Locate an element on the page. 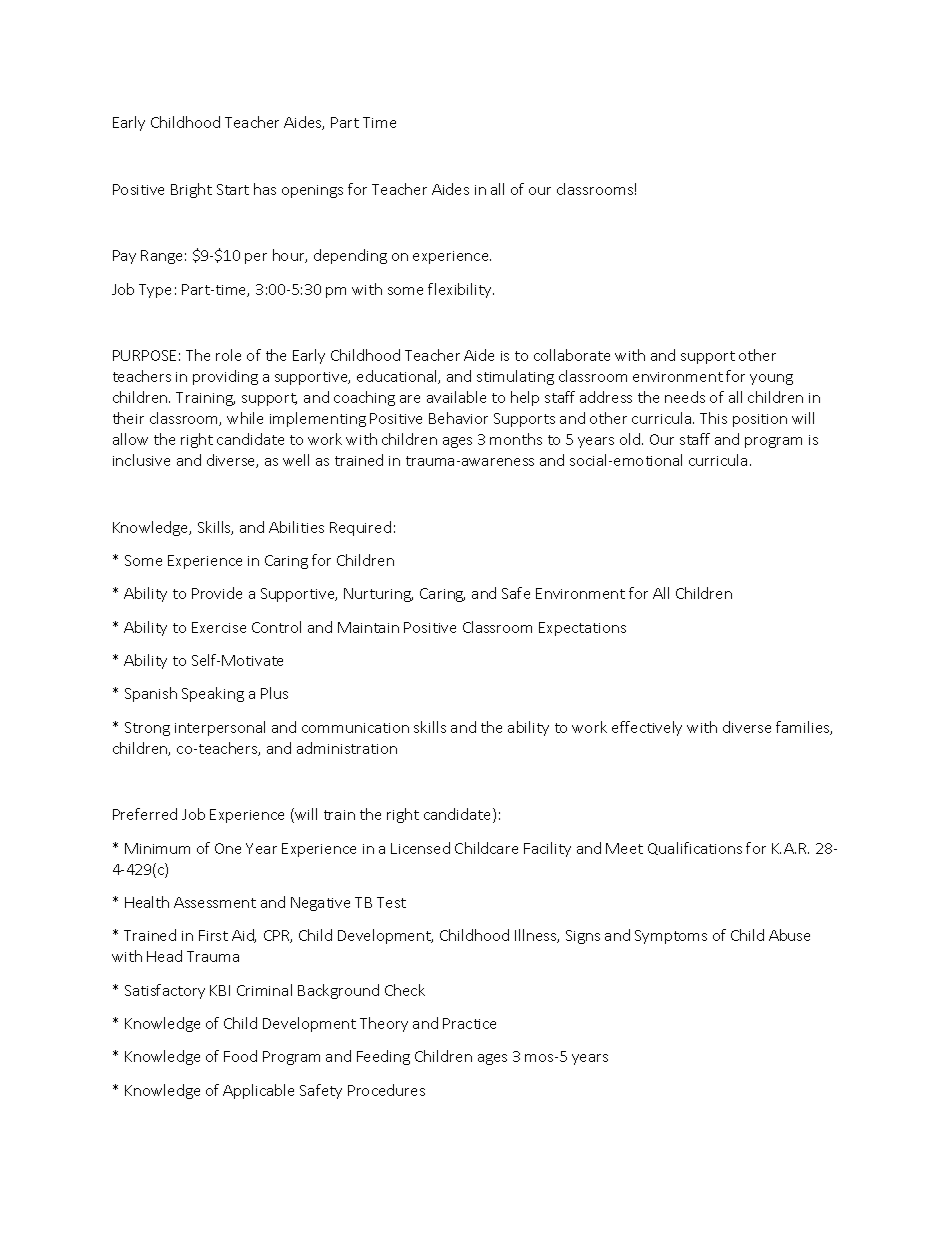  old is located at coordinates (630, 439).
